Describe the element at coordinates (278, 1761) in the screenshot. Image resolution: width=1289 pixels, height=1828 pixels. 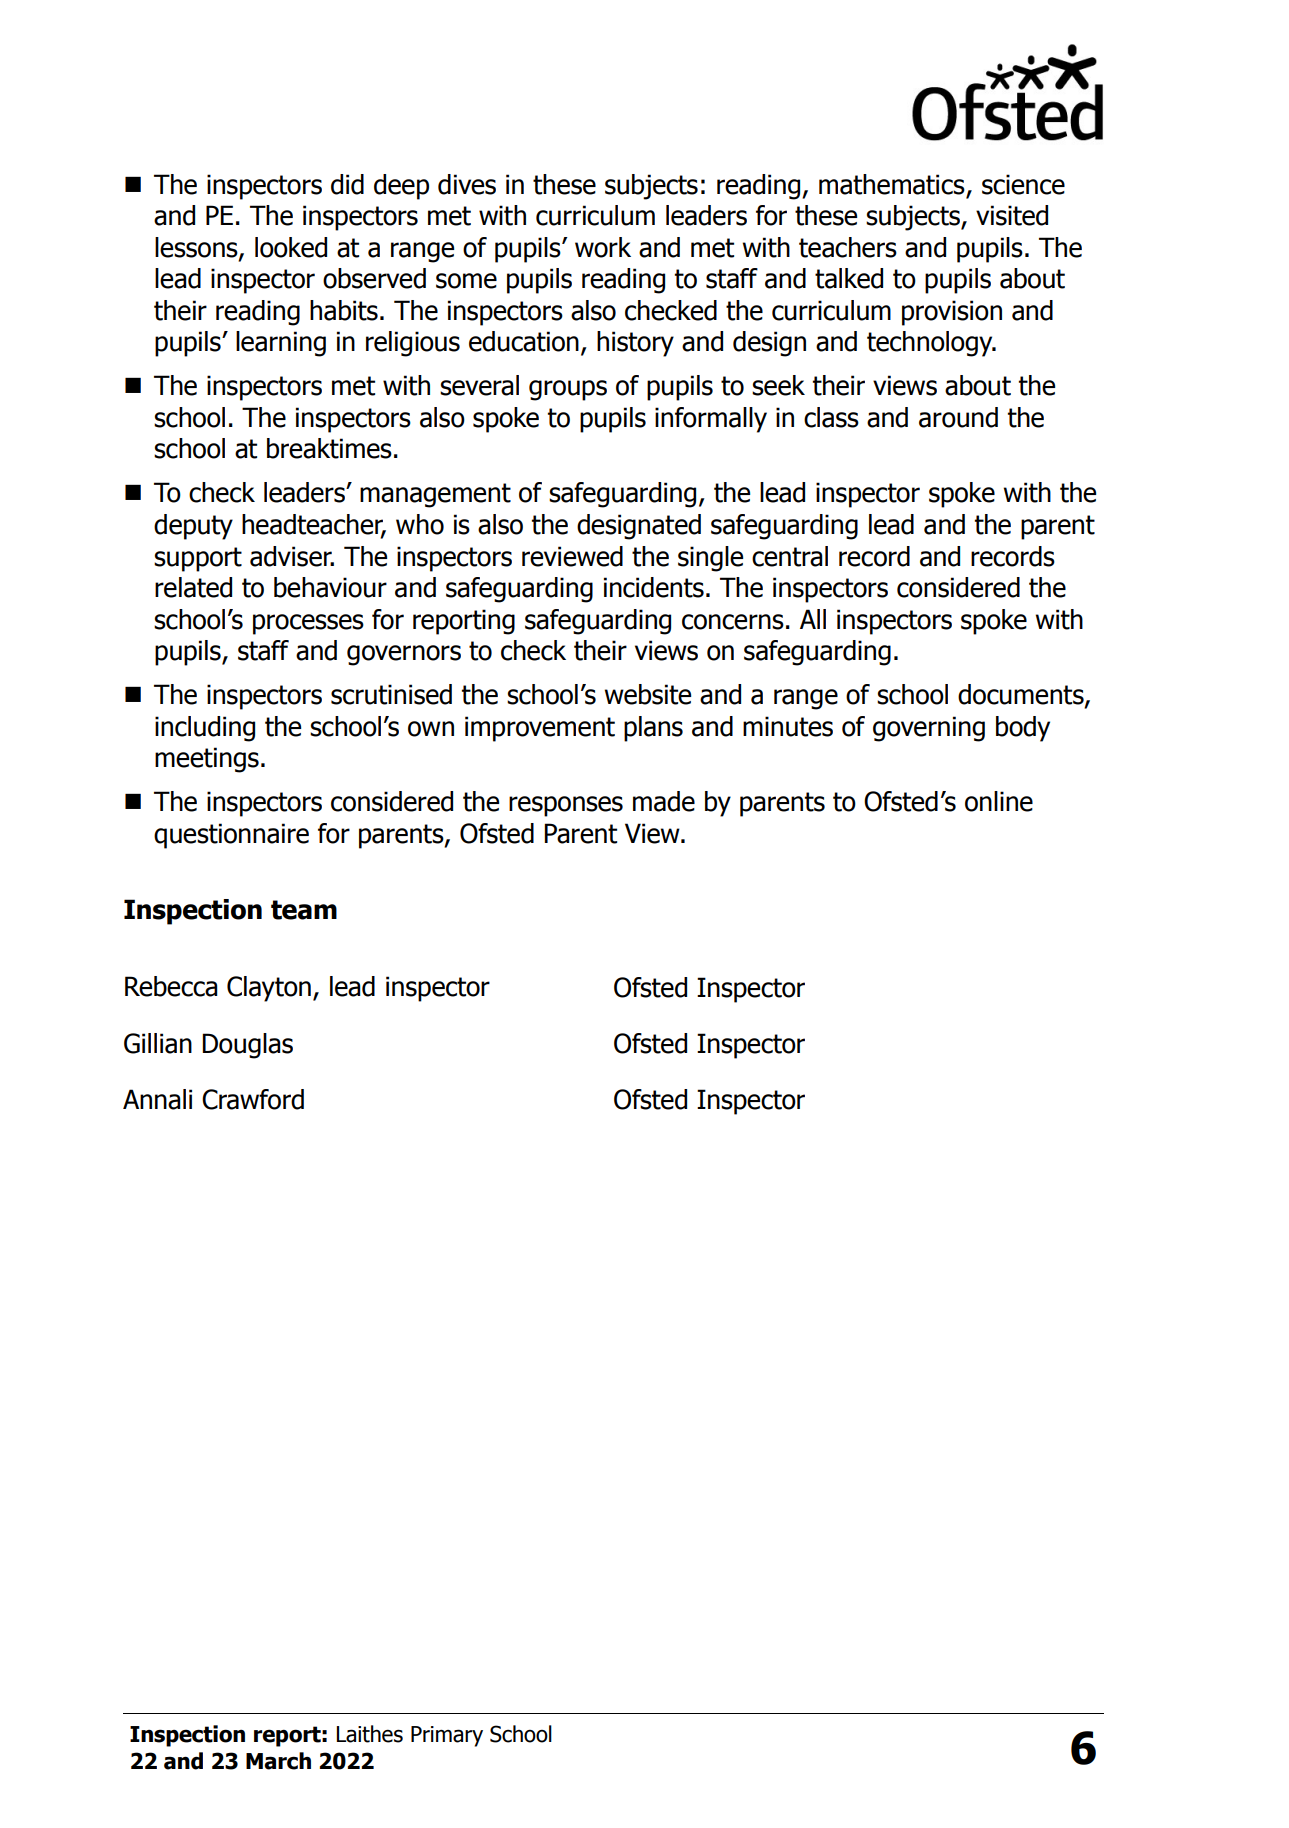
I see `March` at that location.
